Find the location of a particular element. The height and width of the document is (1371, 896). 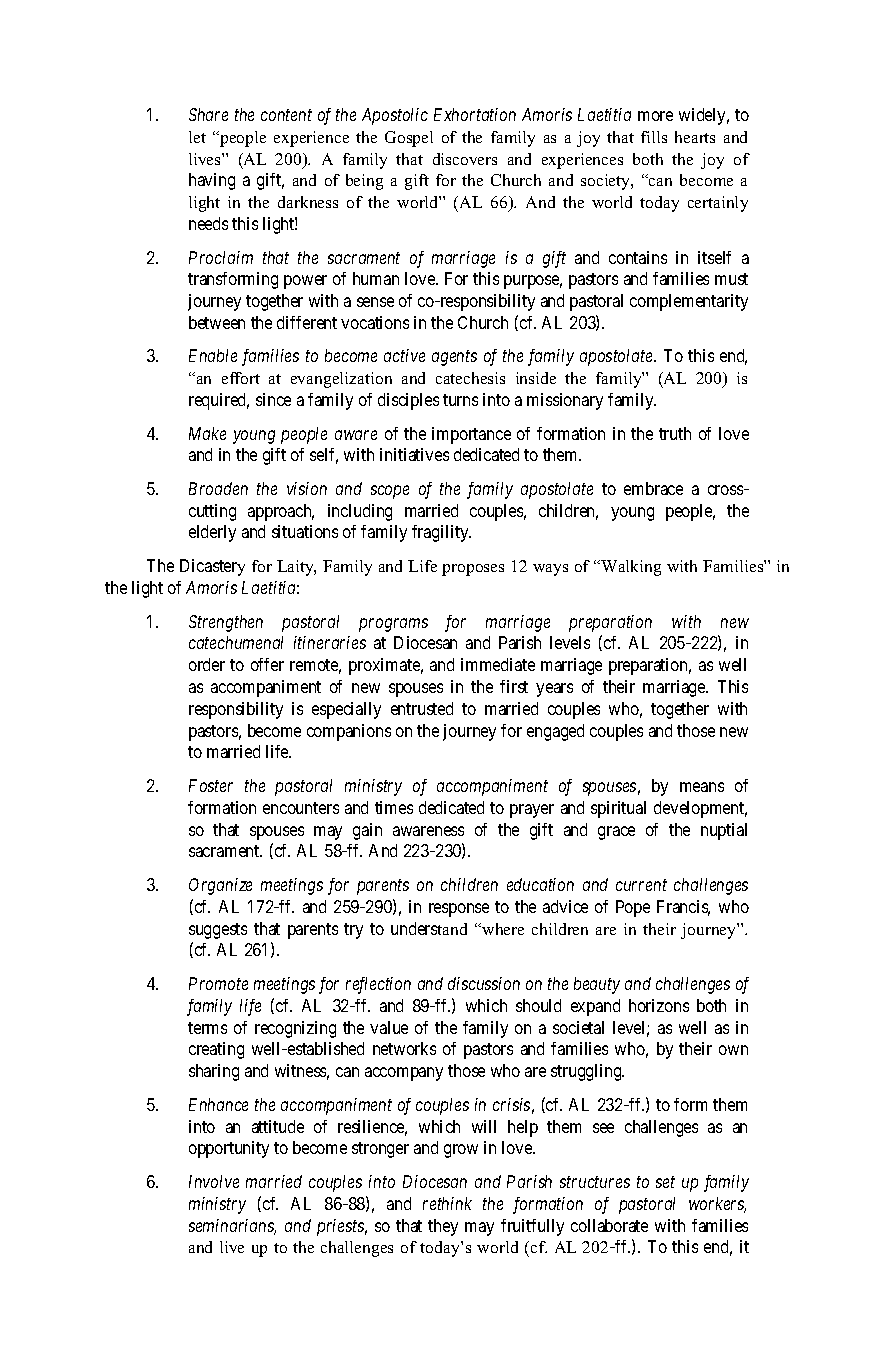

set is located at coordinates (665, 1182).
